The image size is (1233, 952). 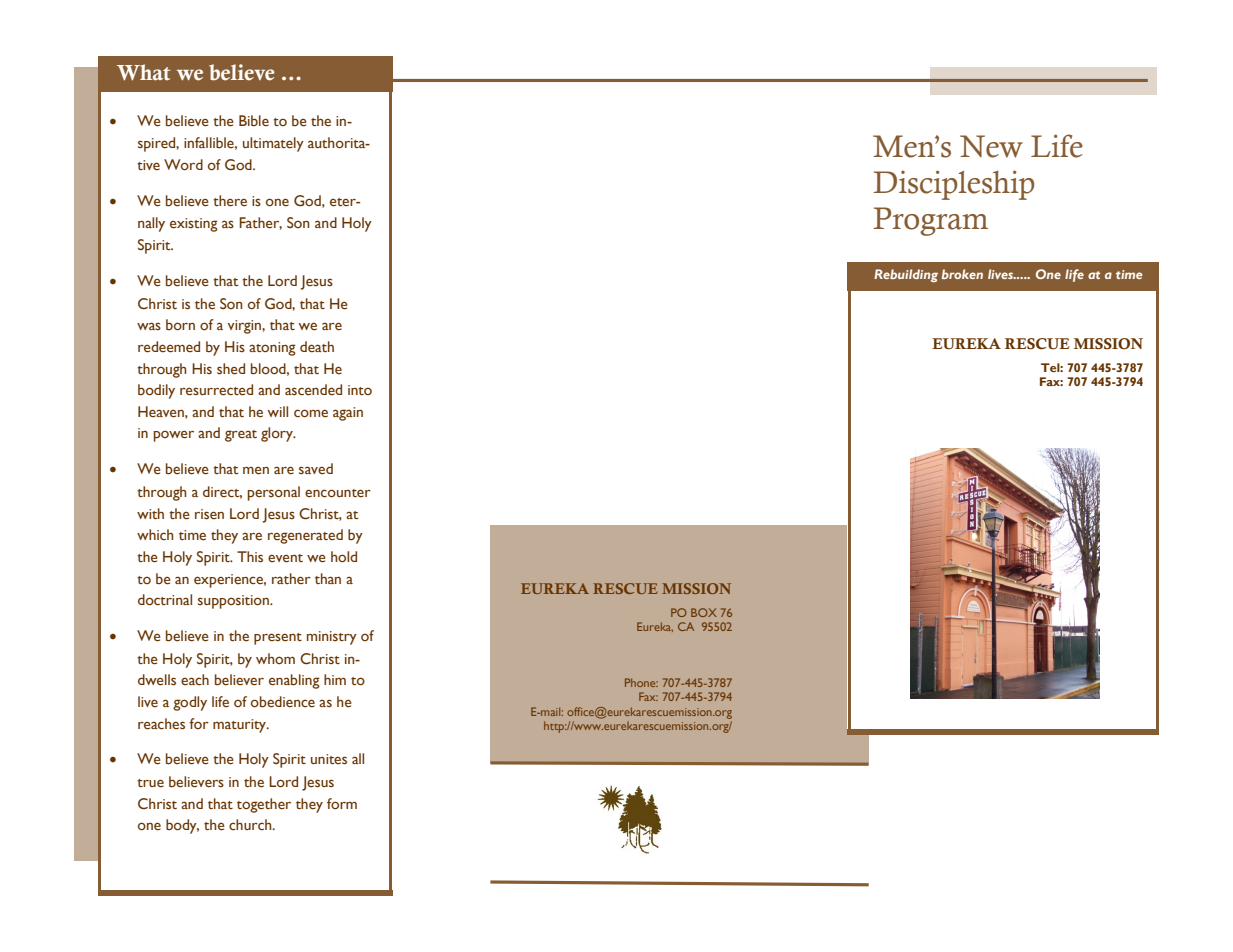 What do you see at coordinates (342, 803) in the screenshot?
I see `form` at bounding box center [342, 803].
